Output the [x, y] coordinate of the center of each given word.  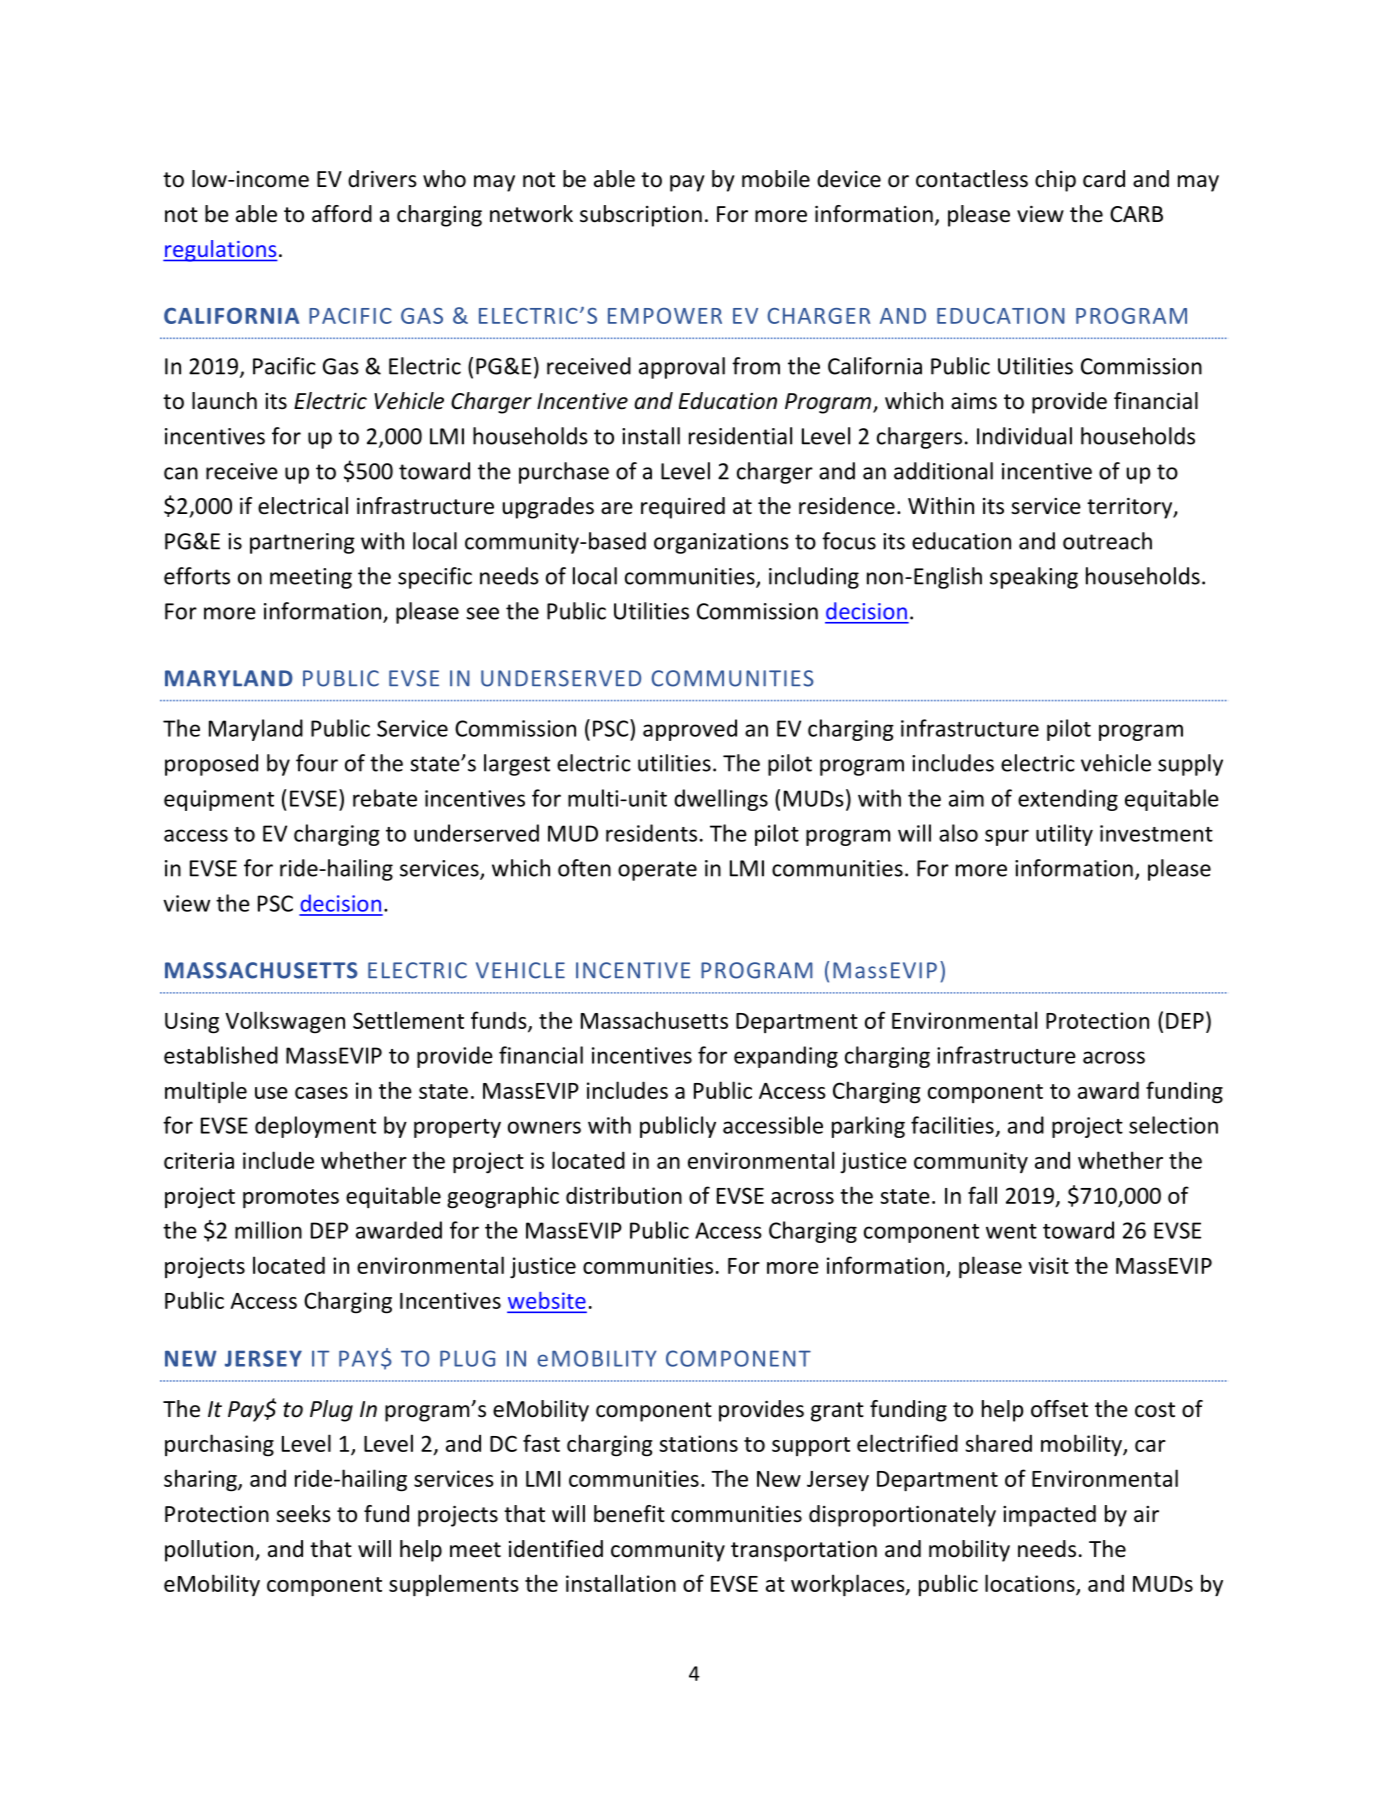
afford [342, 214]
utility [1064, 835]
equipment [219, 800]
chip [1055, 181]
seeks [303, 1514]
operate [657, 871]
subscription [641, 216]
